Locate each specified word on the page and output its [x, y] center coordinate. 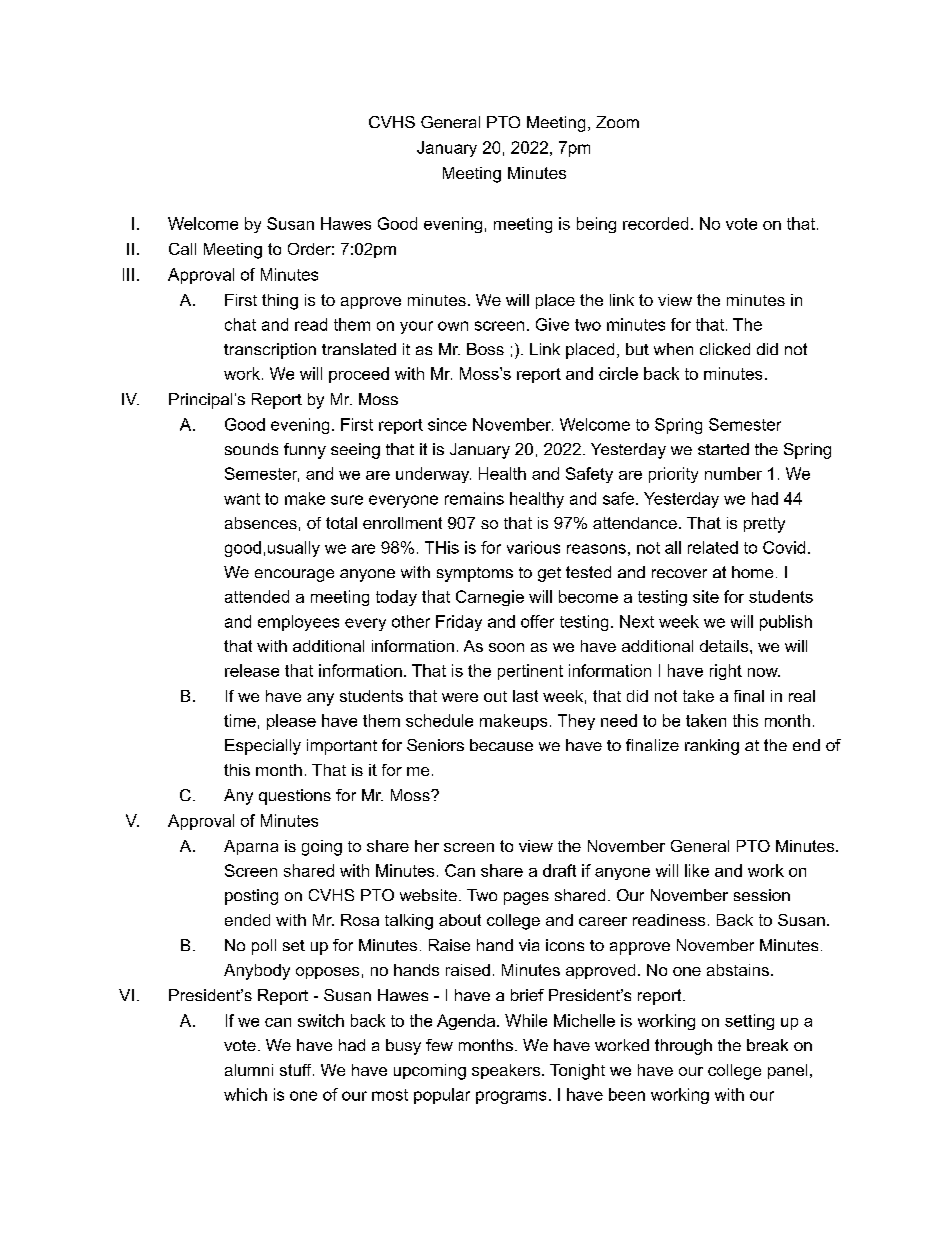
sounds [251, 449]
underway [433, 475]
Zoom [617, 122]
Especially [263, 747]
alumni [249, 1070]
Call [182, 249]
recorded [655, 223]
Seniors [435, 745]
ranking [712, 747]
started [723, 449]
